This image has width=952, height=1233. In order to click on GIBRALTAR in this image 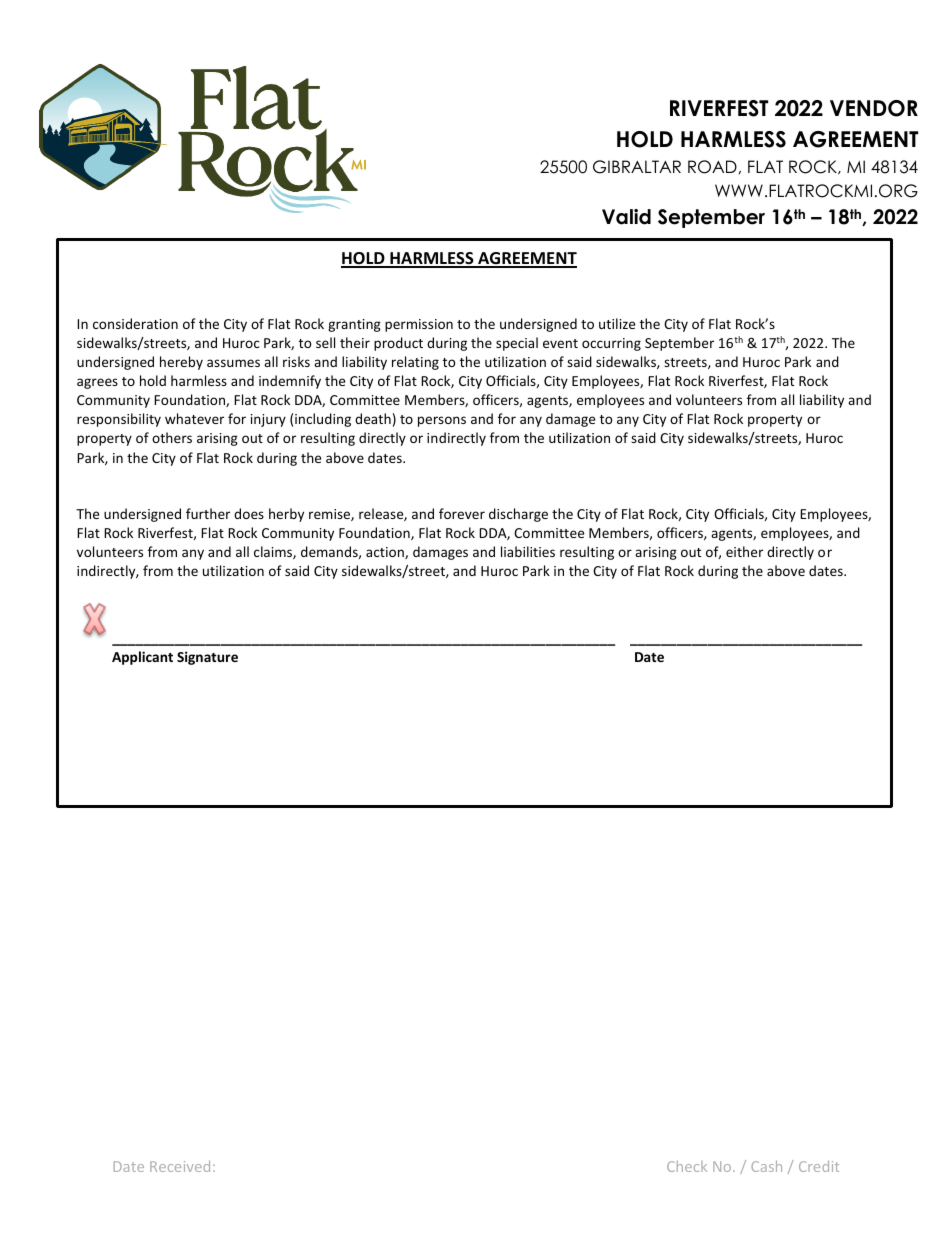, I will do `click(637, 167)`.
